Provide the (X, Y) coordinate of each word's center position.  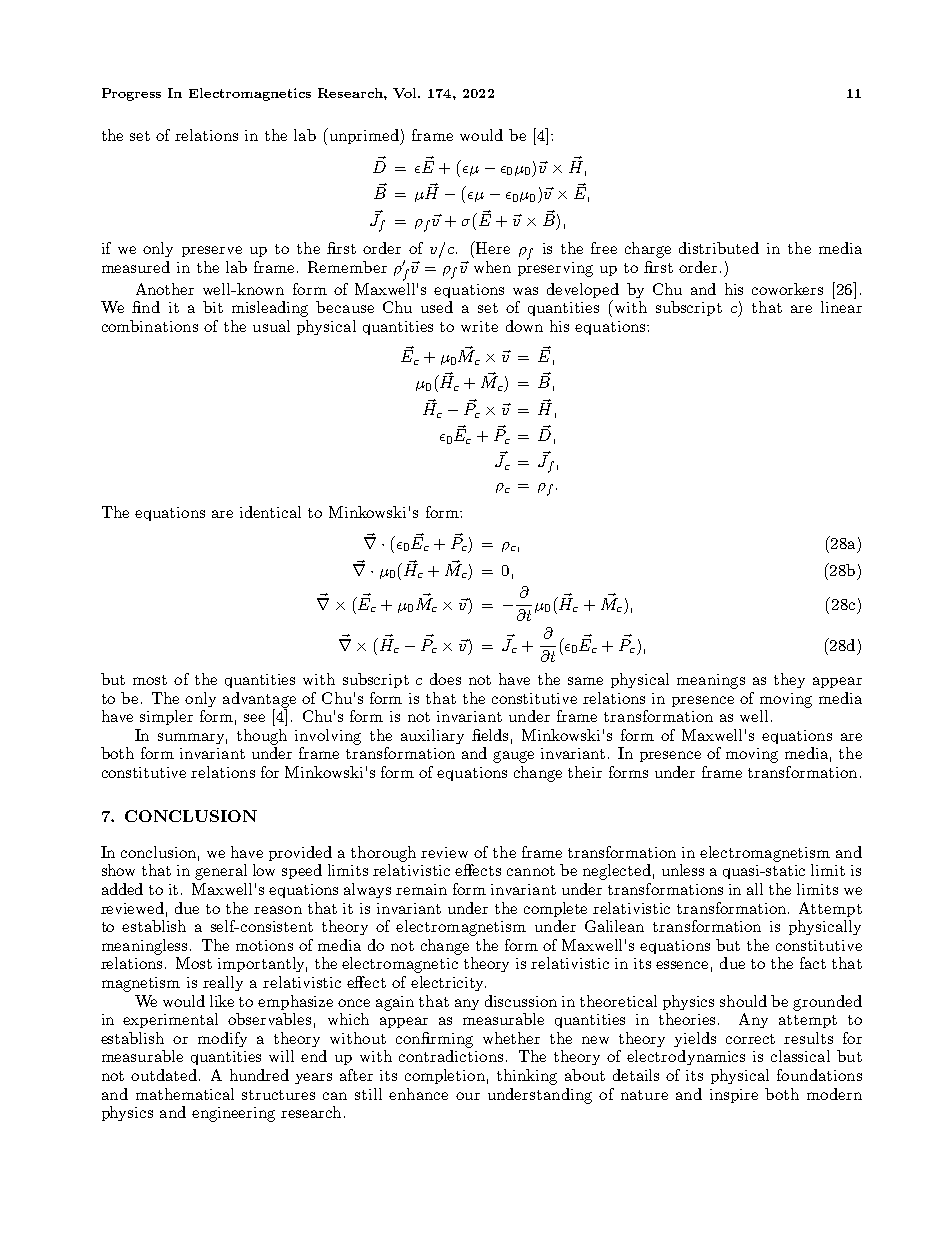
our (468, 1096)
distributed (719, 248)
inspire (734, 1096)
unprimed (364, 136)
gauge (513, 757)
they (789, 680)
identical (270, 512)
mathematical (185, 1094)
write (479, 326)
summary (192, 738)
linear (841, 307)
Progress (131, 94)
